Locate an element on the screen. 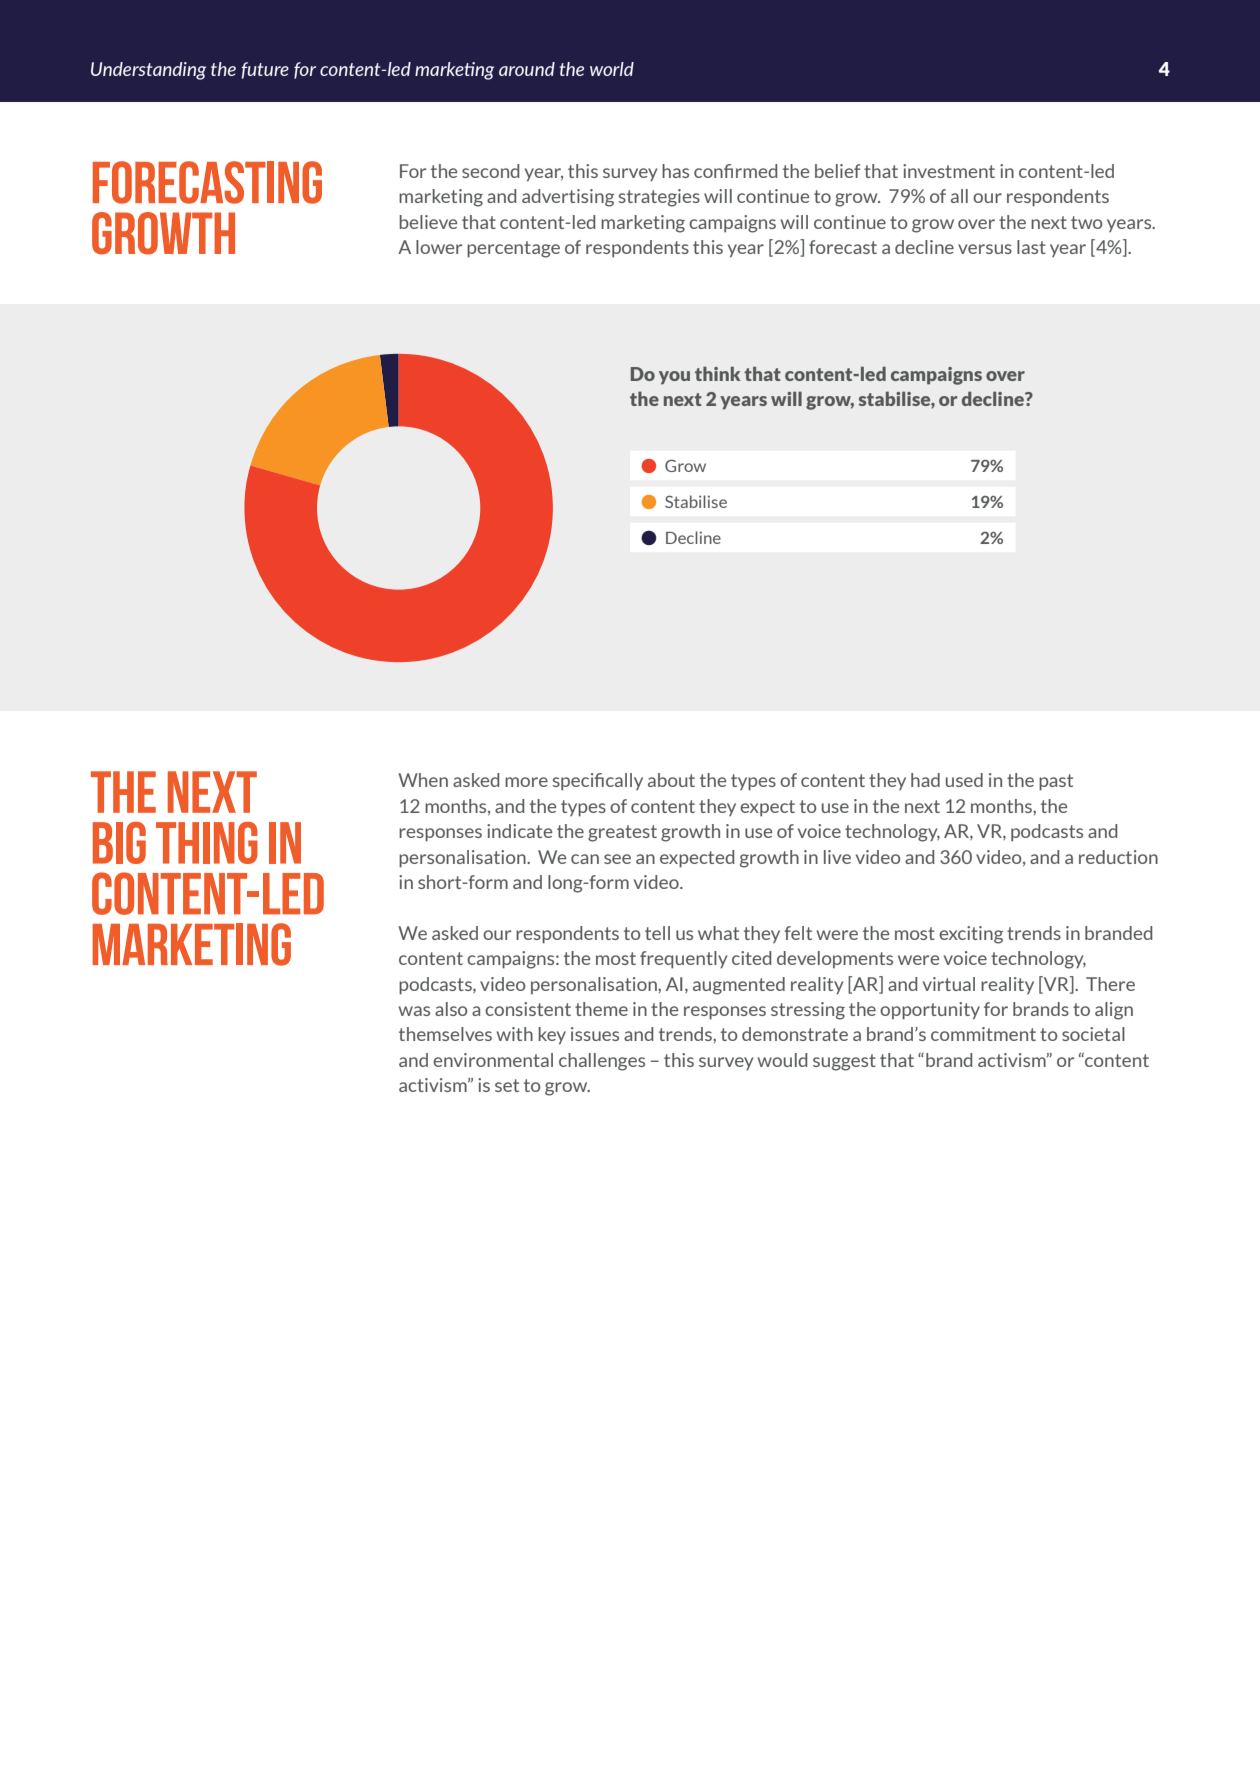 The height and width of the screenshot is (1782, 1260). lower is located at coordinates (439, 247).
